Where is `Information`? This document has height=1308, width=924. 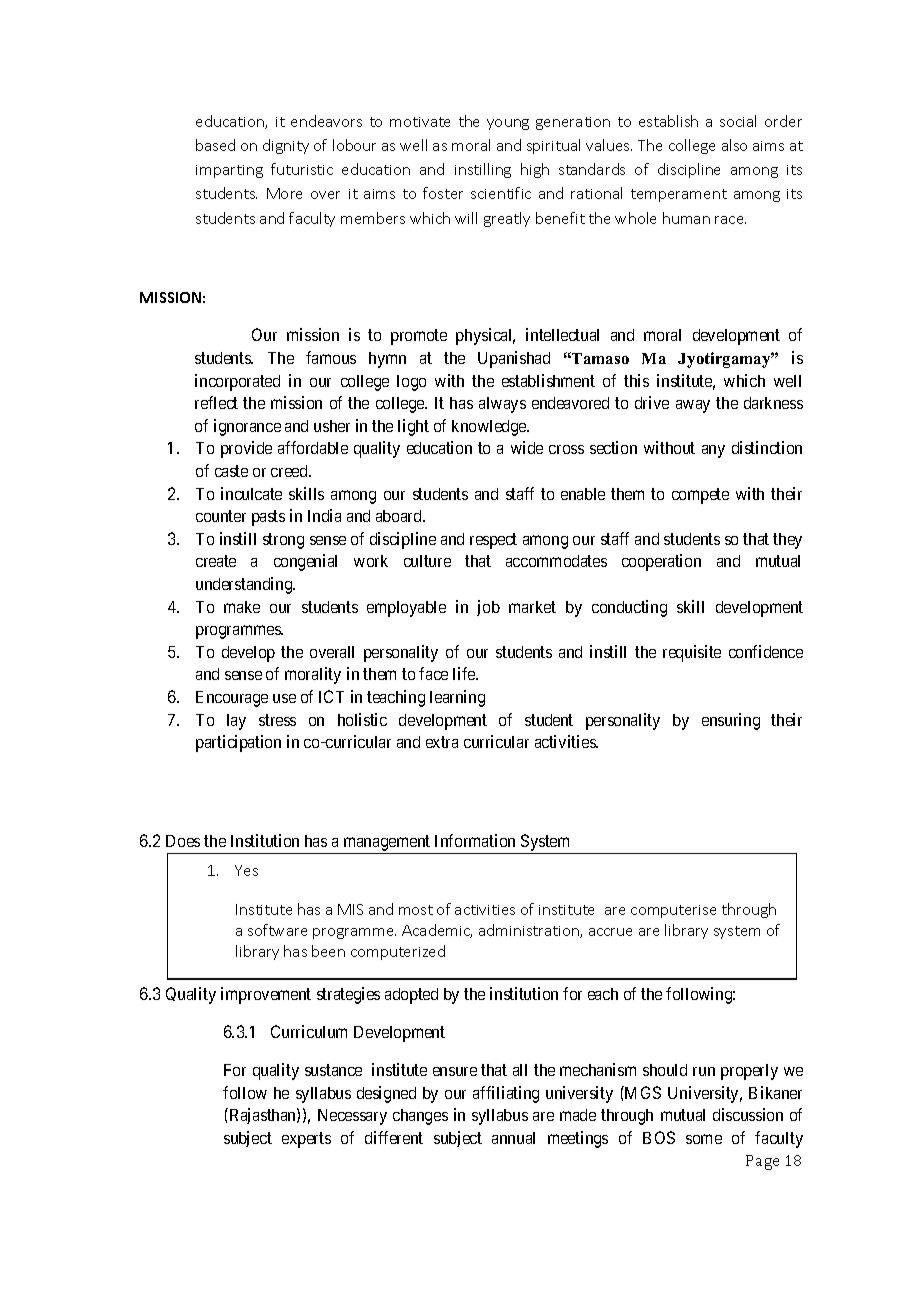
Information is located at coordinates (475, 840).
